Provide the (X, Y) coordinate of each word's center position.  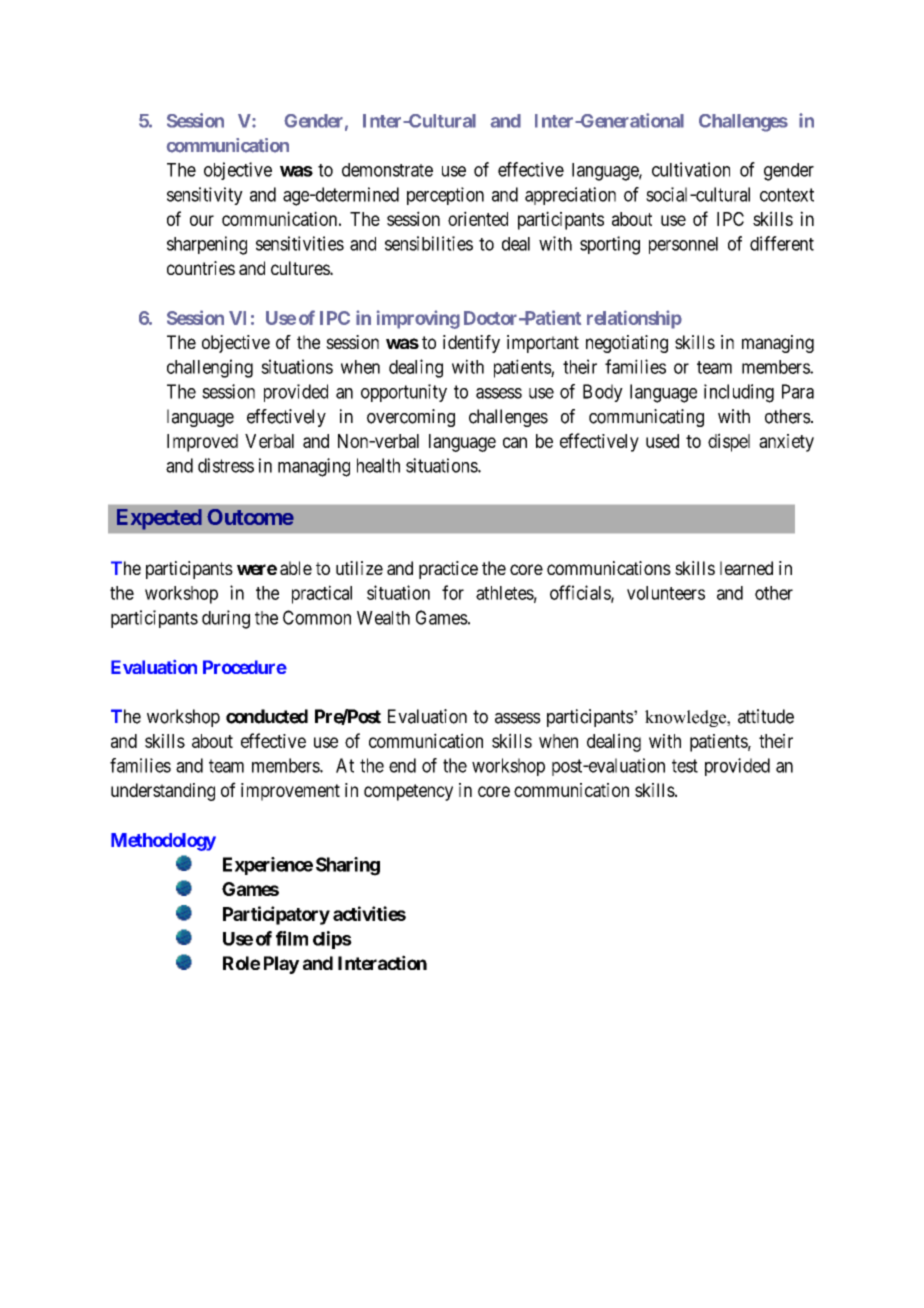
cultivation (691, 169)
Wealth (383, 618)
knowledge (686, 718)
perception (445, 196)
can (515, 442)
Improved (202, 443)
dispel (729, 442)
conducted (267, 716)
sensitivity (205, 196)
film (292, 938)
